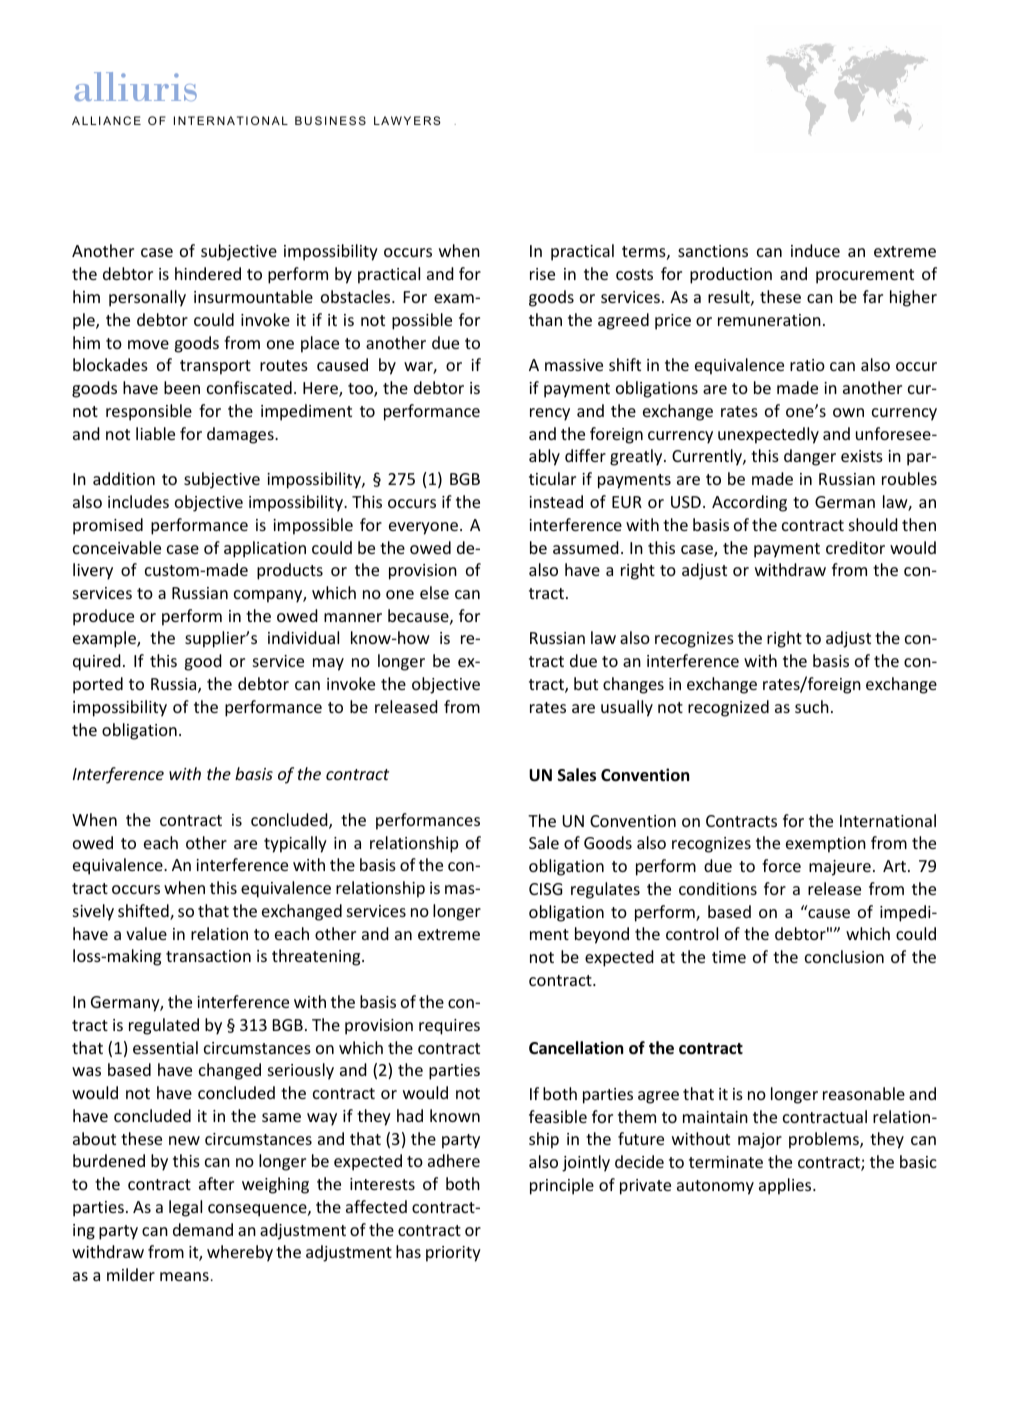 This screenshot has height=1427, width=1009. Describe the element at coordinates (815, 250) in the screenshot. I see `induce` at that location.
